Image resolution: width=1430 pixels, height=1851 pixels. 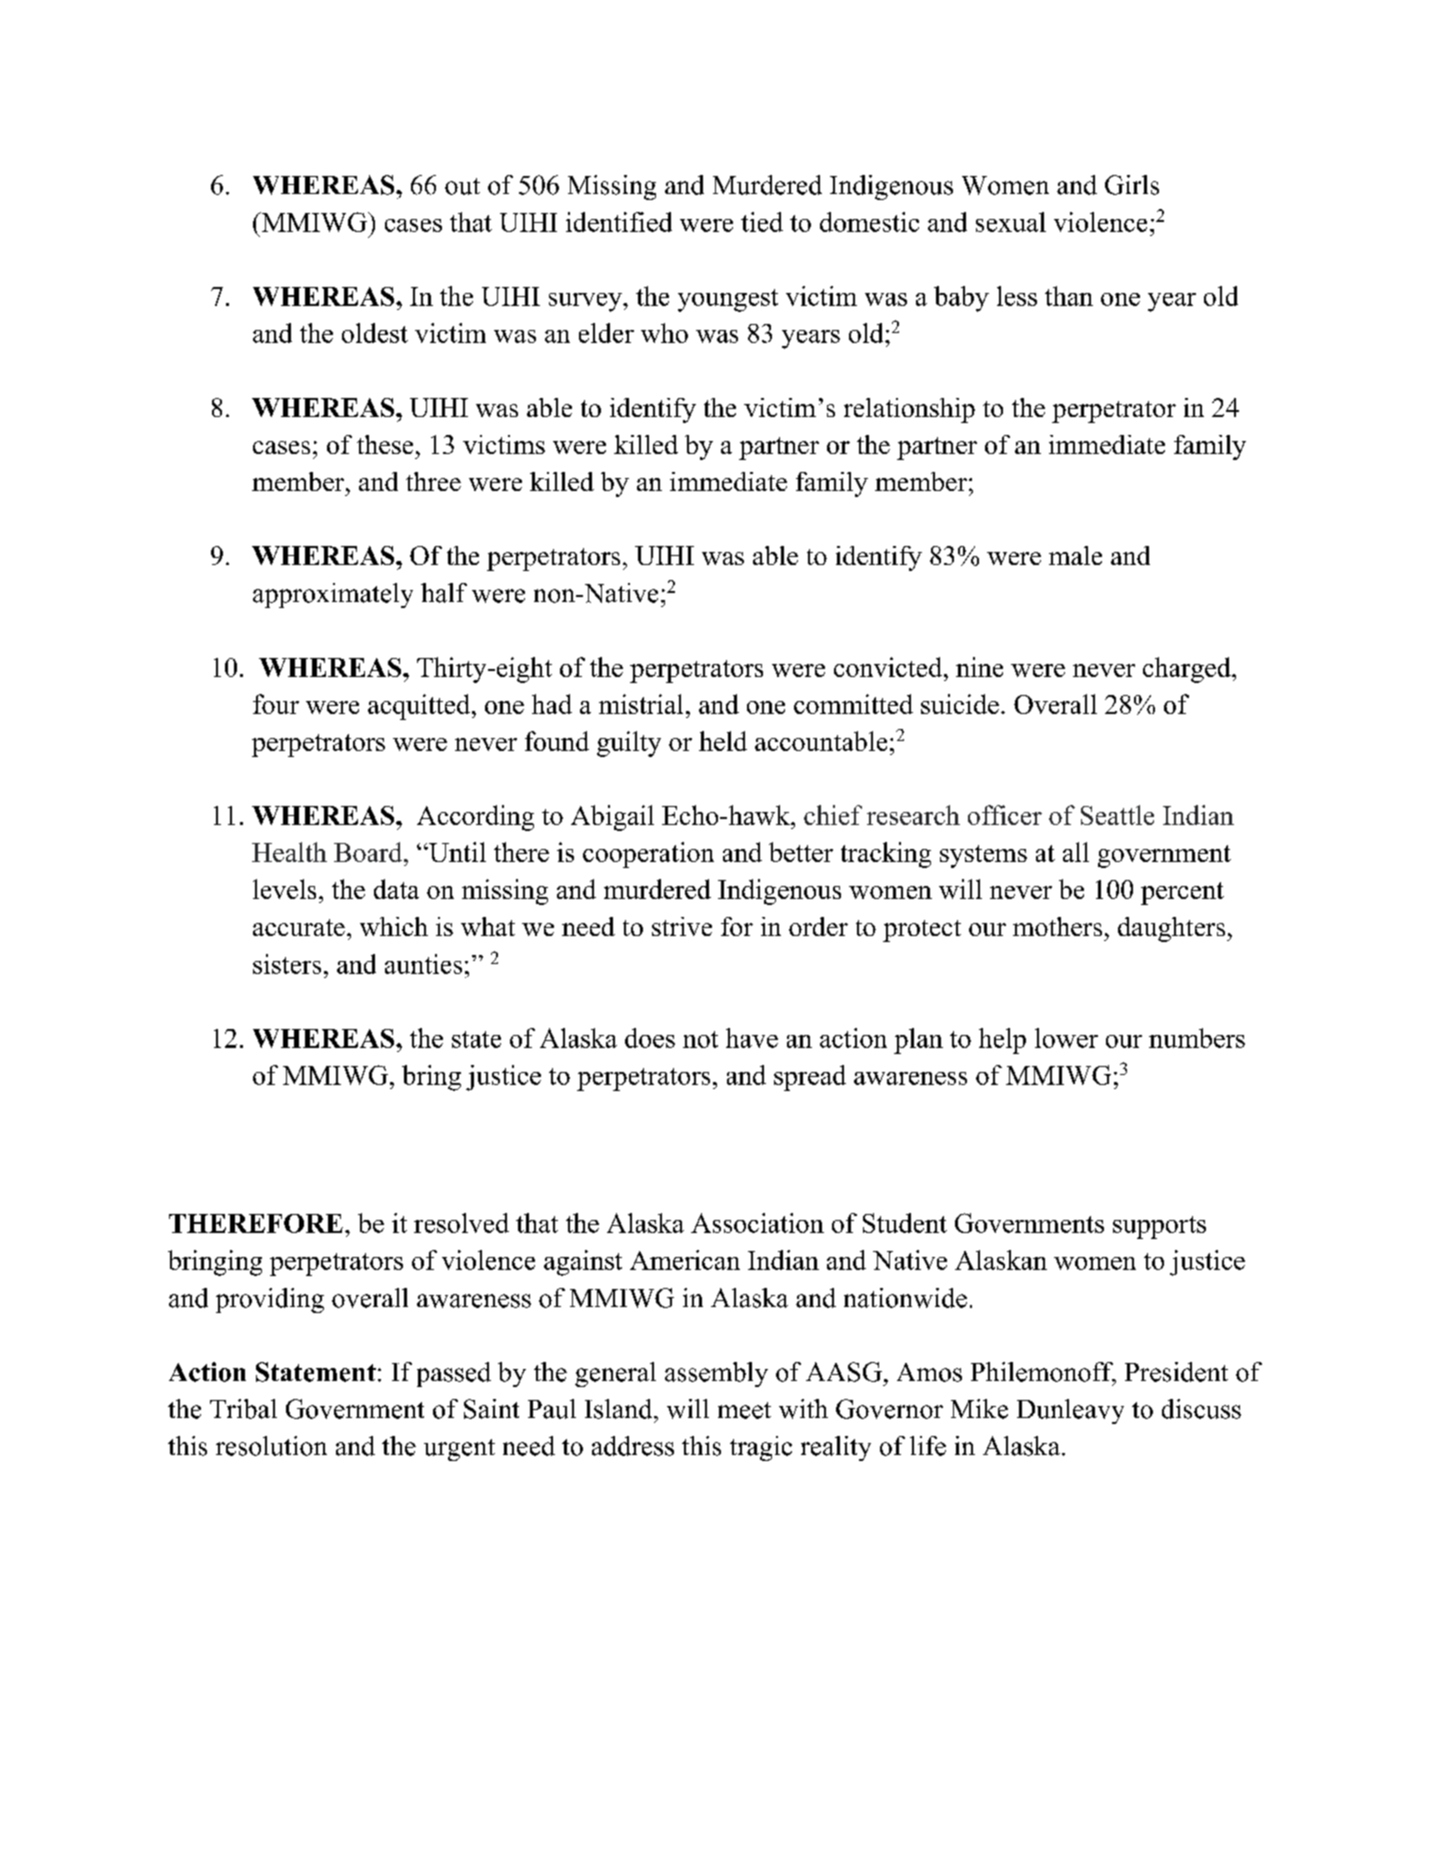 What do you see at coordinates (1132, 185) in the page?
I see `Girls` at bounding box center [1132, 185].
